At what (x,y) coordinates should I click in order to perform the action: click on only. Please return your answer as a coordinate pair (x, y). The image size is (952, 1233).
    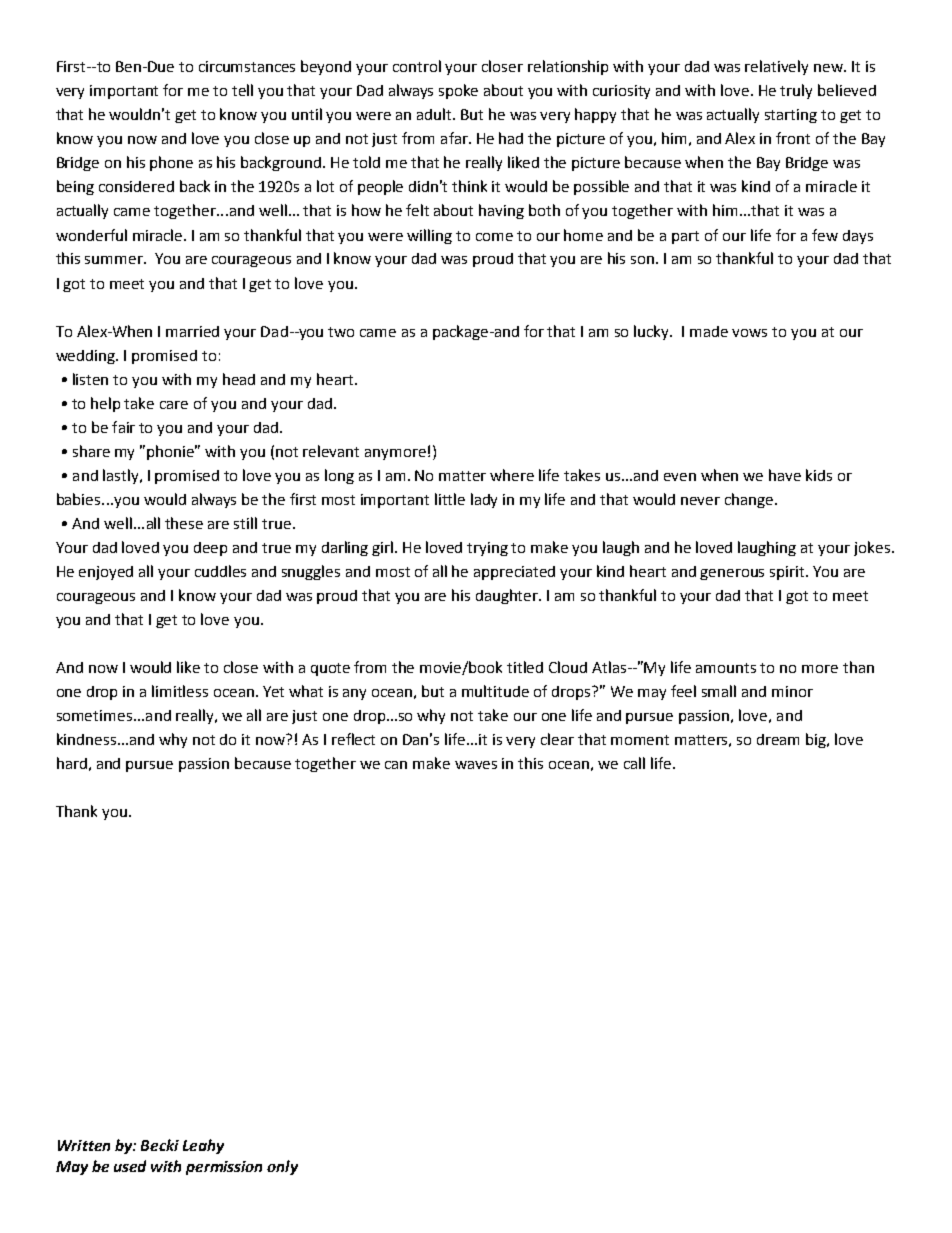
    Looking at the image, I should click on (282, 1167).
